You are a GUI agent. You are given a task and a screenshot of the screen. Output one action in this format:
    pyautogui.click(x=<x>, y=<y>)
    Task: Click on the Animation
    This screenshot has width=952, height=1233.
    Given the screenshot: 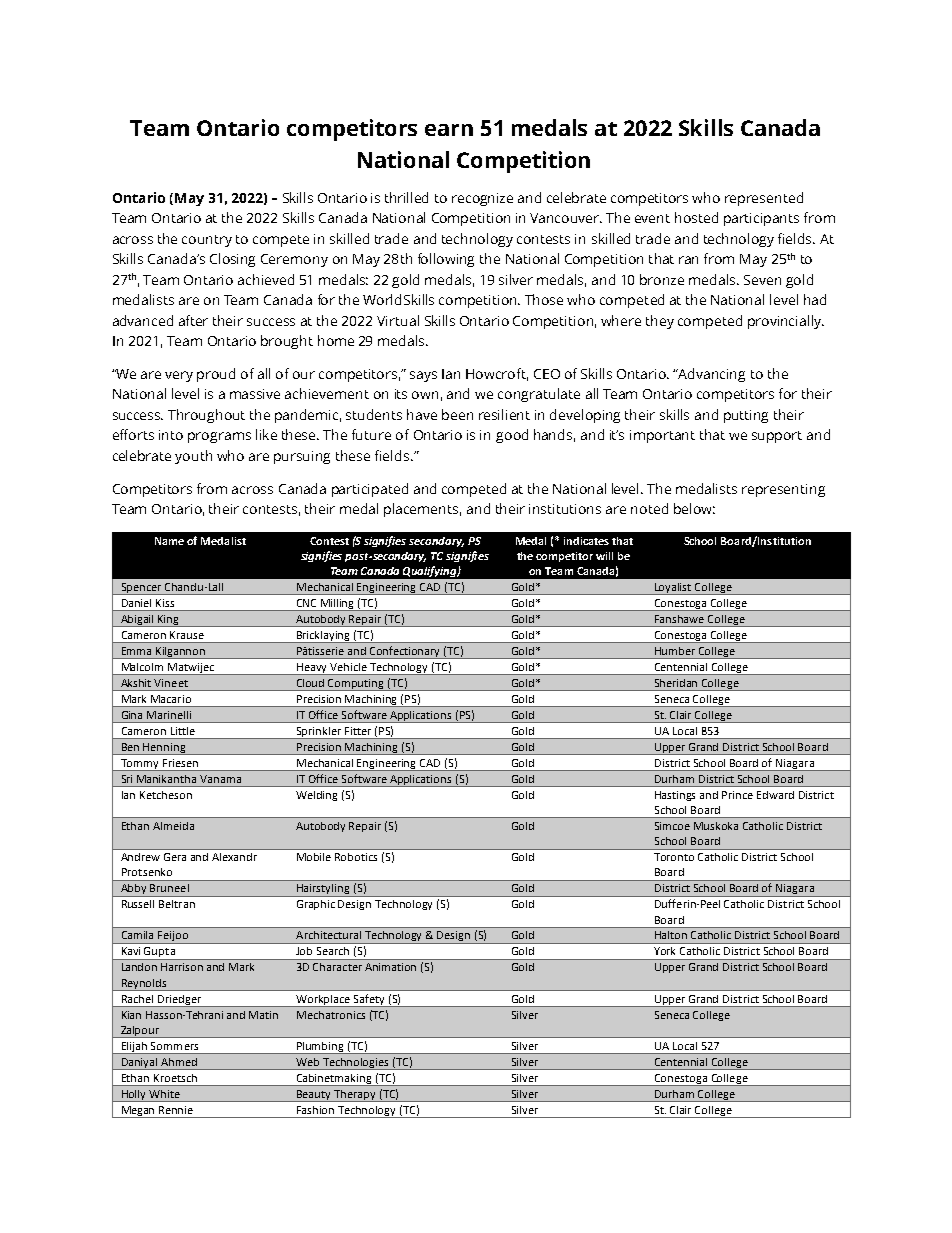 What is the action you would take?
    pyautogui.click(x=390, y=967)
